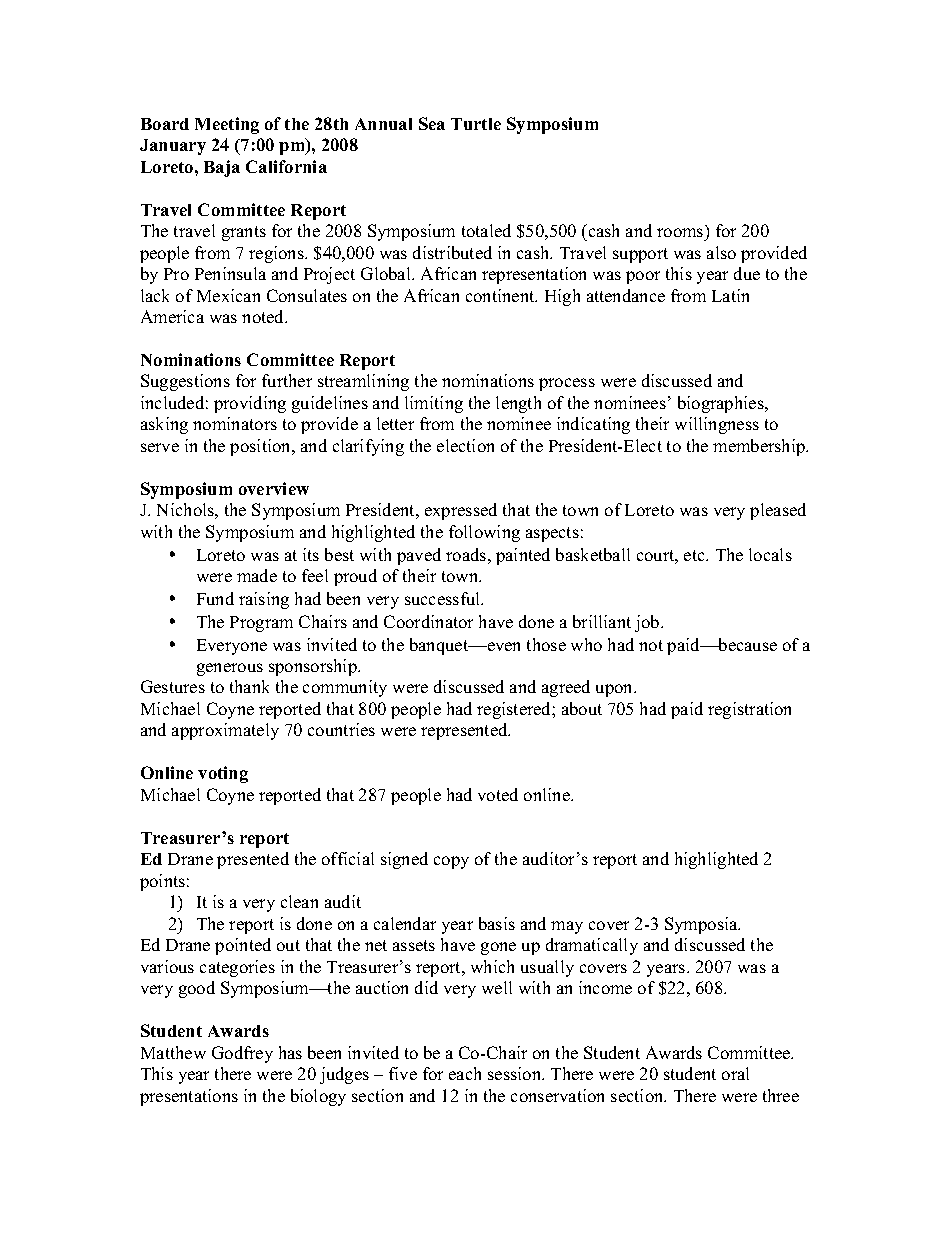 This screenshot has height=1233, width=952. Describe the element at coordinates (717, 425) in the screenshot. I see `willingness` at that location.
